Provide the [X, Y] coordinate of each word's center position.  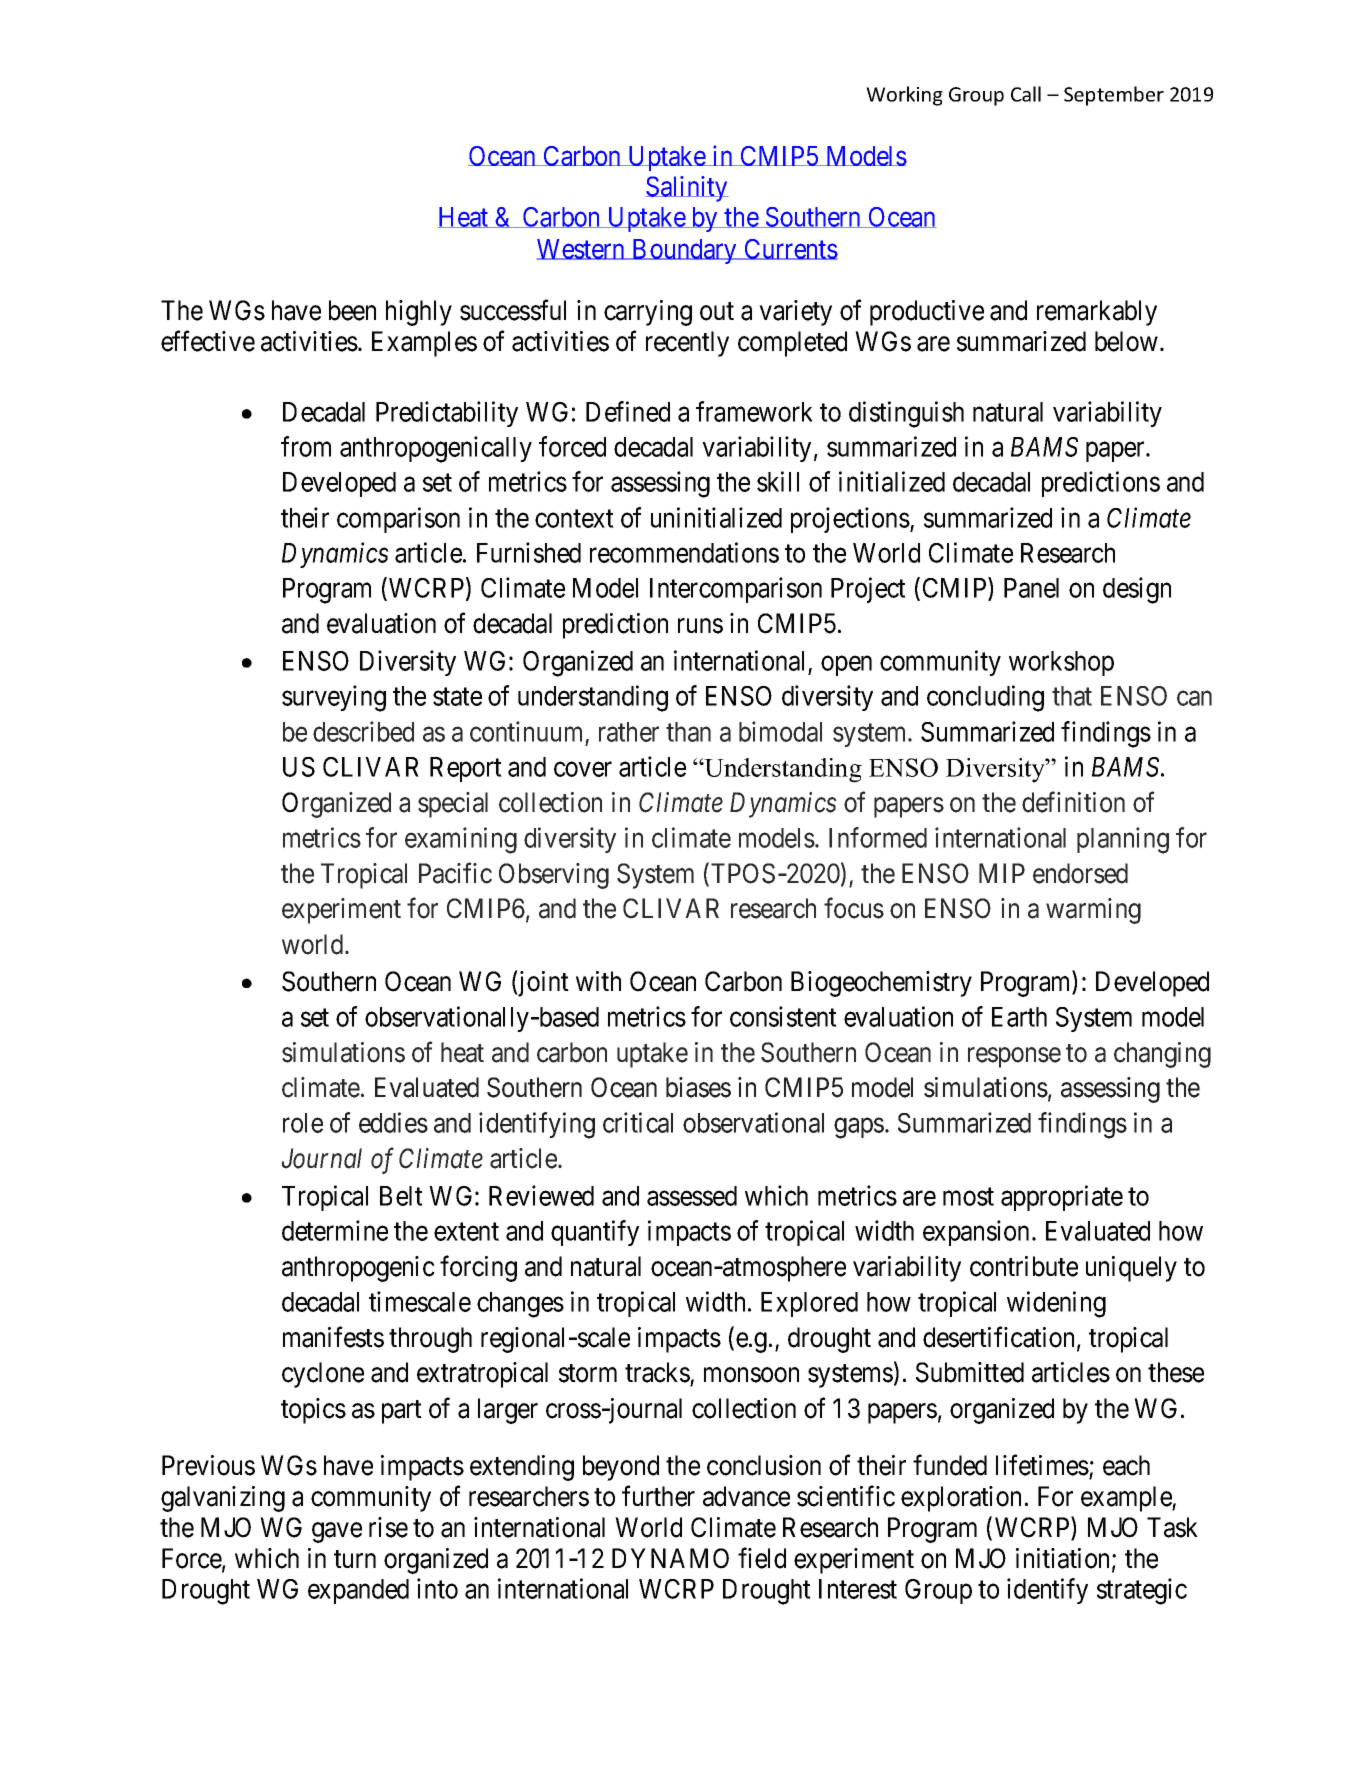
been [352, 310]
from [306, 446]
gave [337, 1533]
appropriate [1062, 1198]
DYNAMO [670, 1558]
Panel [1031, 588]
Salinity [687, 189]
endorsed [1080, 873]
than [688, 732]
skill [778, 481]
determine [335, 1230]
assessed [692, 1196]
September [1114, 96]
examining [461, 840]
